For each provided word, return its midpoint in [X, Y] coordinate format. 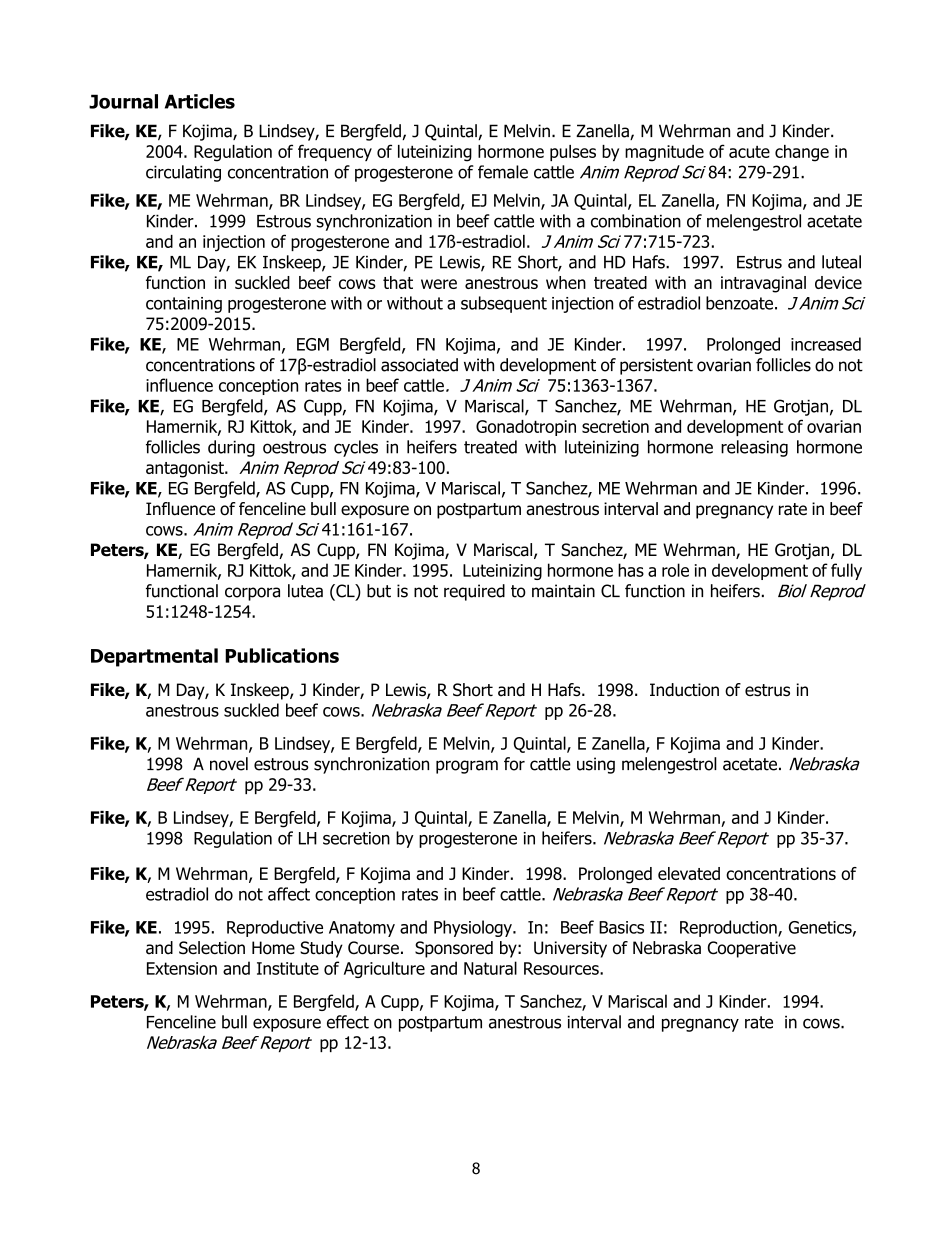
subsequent [504, 304]
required [474, 592]
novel [229, 764]
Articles [200, 101]
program [467, 767]
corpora [252, 594]
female [503, 172]
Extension [182, 968]
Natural [490, 968]
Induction [684, 690]
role [675, 570]
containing [184, 305]
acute [749, 152]
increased [826, 344]
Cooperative [752, 949]
